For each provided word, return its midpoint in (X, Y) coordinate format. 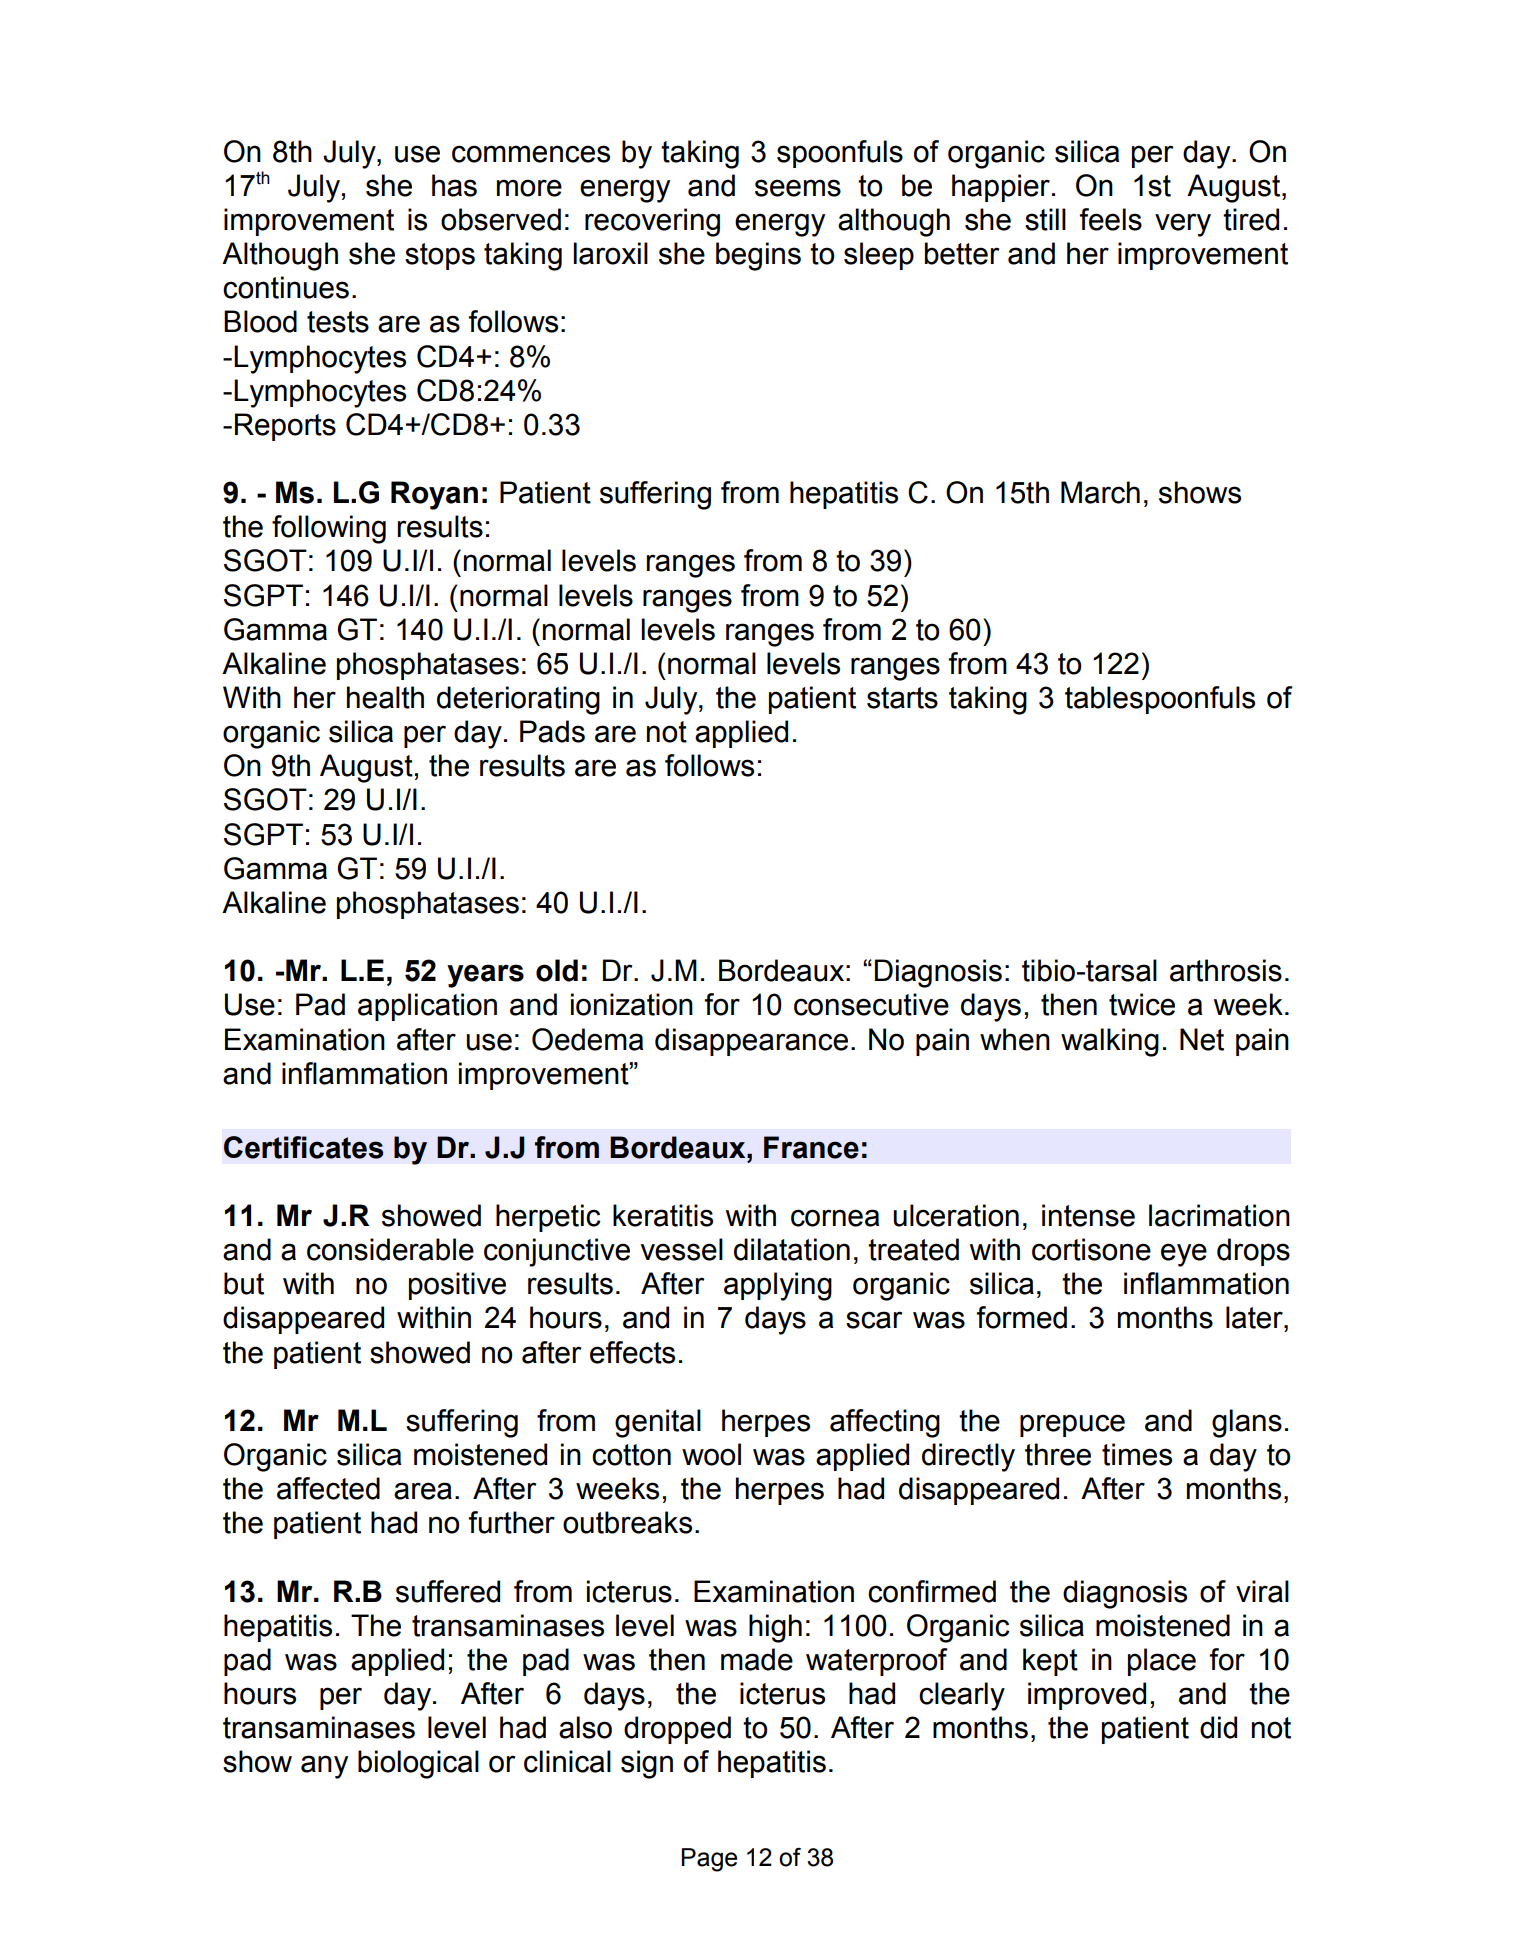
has (454, 185)
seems (798, 188)
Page (709, 1860)
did (1218, 1727)
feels (1111, 219)
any (324, 1767)
